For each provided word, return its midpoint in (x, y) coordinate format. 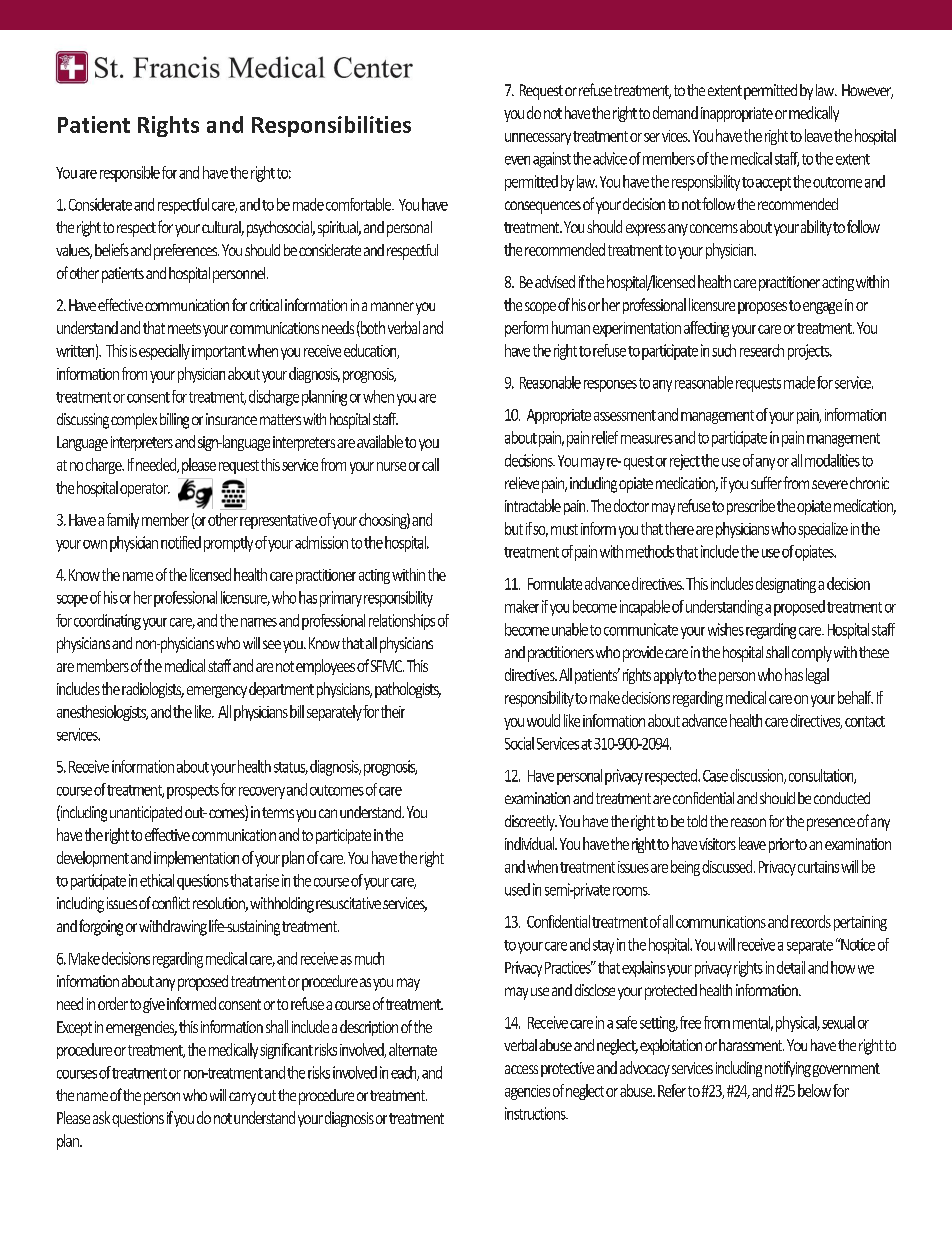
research (762, 350)
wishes (726, 629)
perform (526, 329)
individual (531, 843)
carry (242, 1098)
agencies (527, 1092)
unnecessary (538, 139)
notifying (788, 1069)
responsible (130, 174)
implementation (196, 859)
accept (773, 184)
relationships (402, 622)
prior (781, 845)
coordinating (107, 622)
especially (164, 352)
